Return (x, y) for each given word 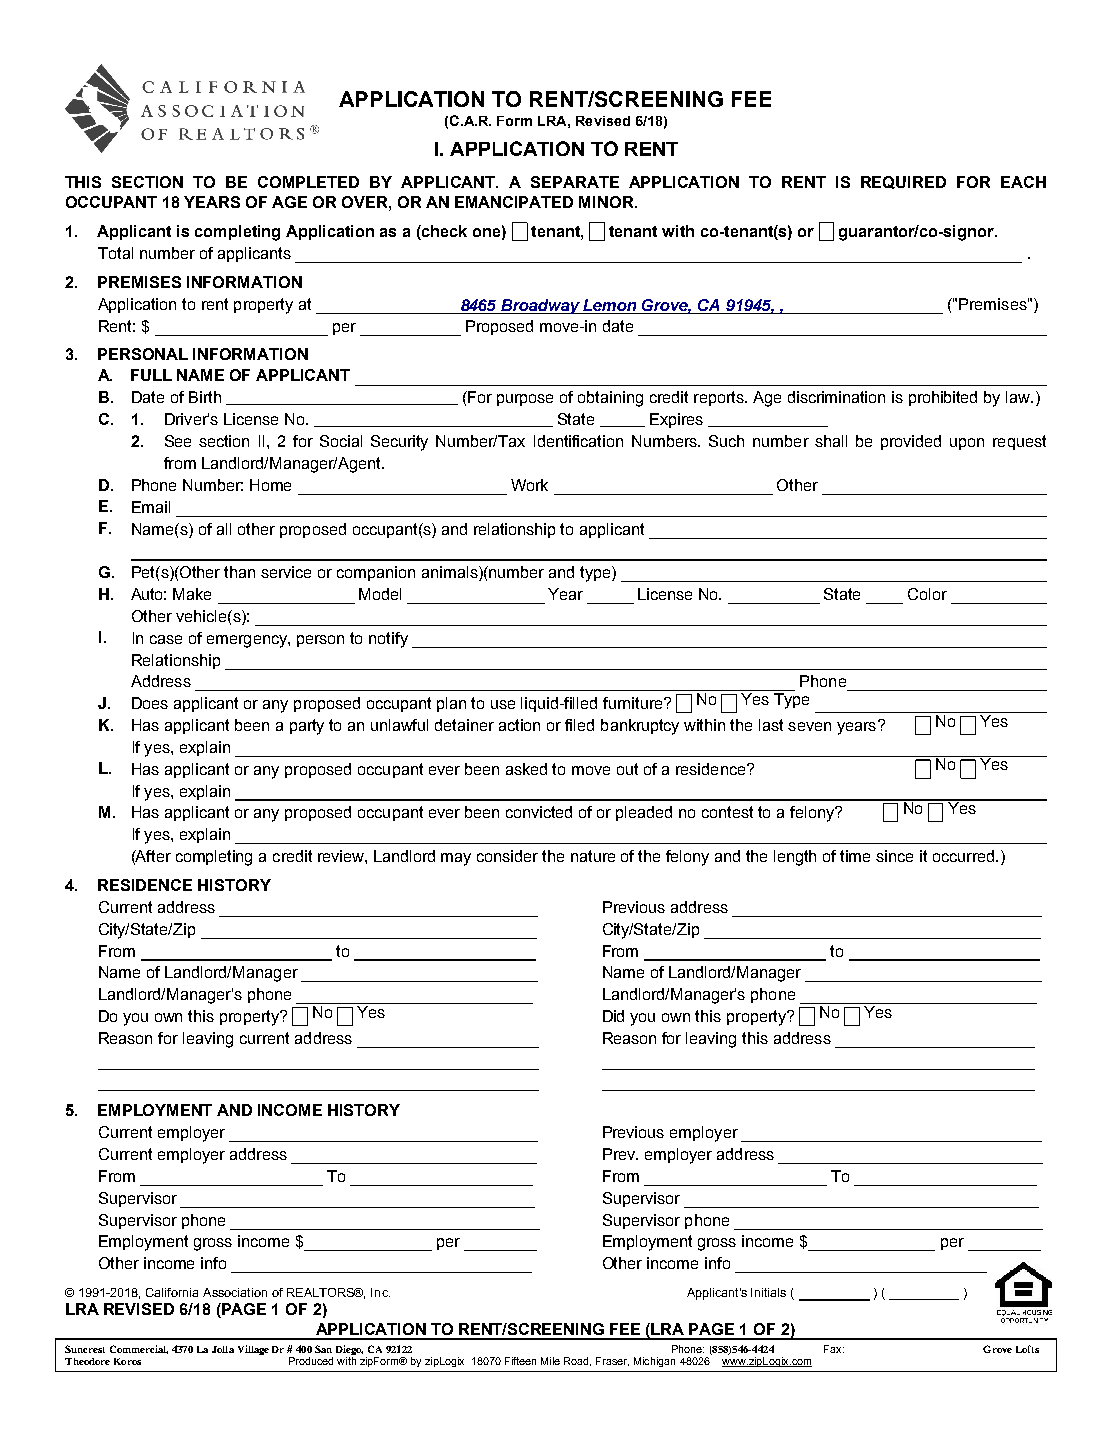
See (178, 441)
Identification (578, 441)
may (456, 859)
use (503, 704)
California (172, 1292)
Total (115, 253)
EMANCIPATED (514, 202)
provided (911, 442)
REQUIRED (903, 182)
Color (927, 594)
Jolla (223, 1349)
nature (593, 856)
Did (613, 1016)
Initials (768, 1292)
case (166, 639)
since (894, 856)
